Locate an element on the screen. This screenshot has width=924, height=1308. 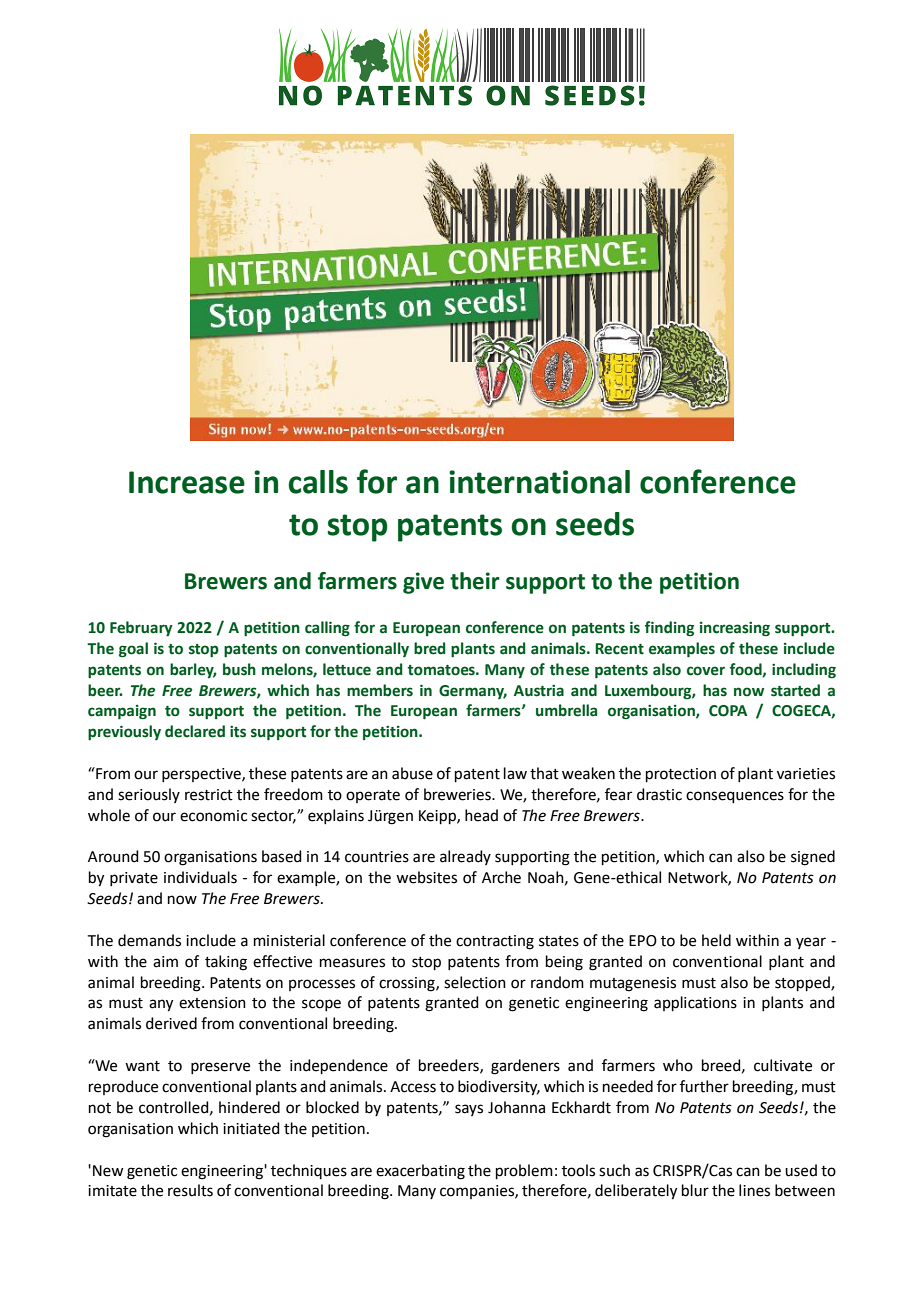
Increase is located at coordinates (187, 482).
